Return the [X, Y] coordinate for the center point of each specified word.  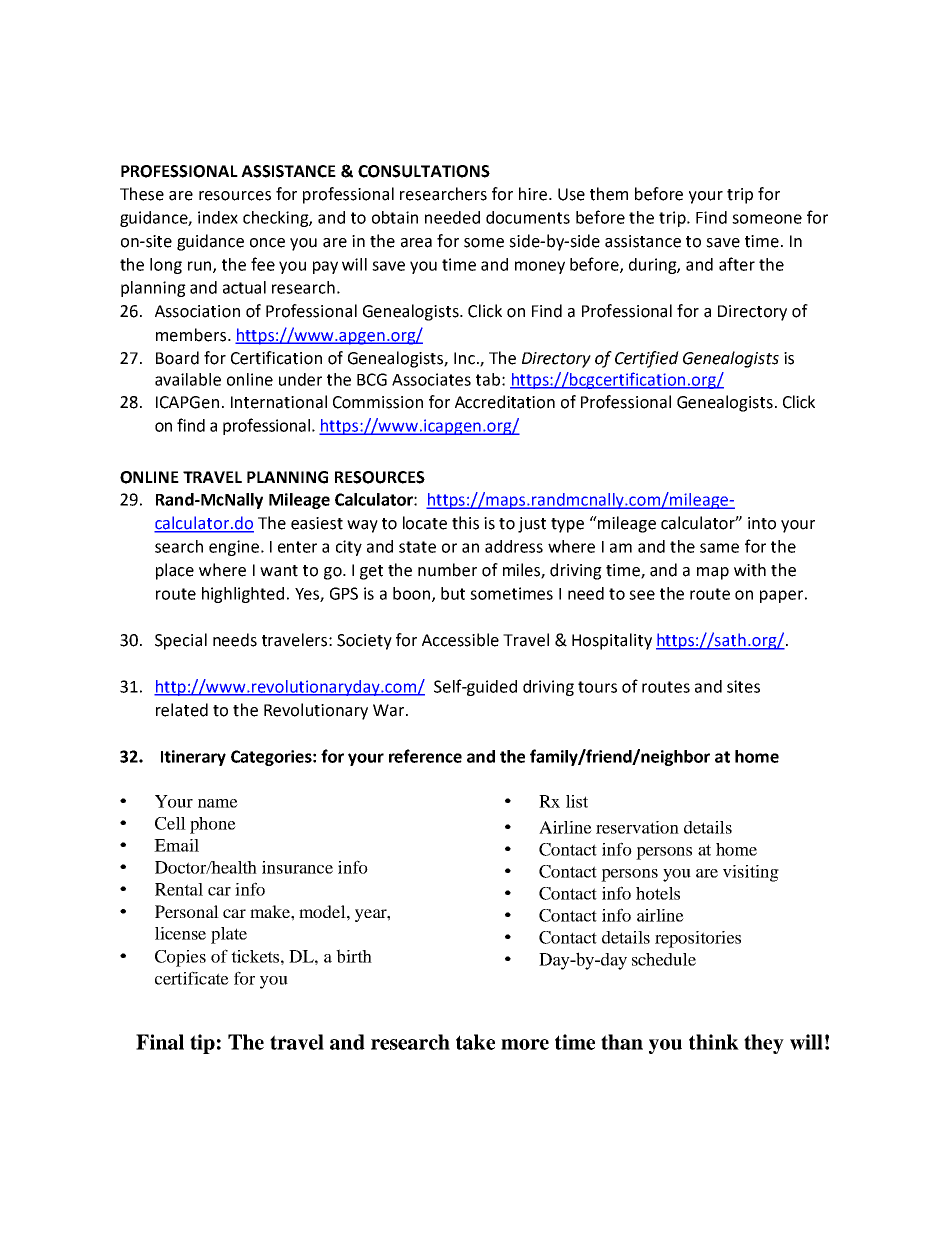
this [465, 523]
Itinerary [193, 758]
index [218, 217]
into [762, 523]
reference [425, 756]
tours [597, 687]
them [609, 194]
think [714, 1042]
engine [234, 548]
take [475, 1042]
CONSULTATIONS [424, 171]
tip [202, 1044]
